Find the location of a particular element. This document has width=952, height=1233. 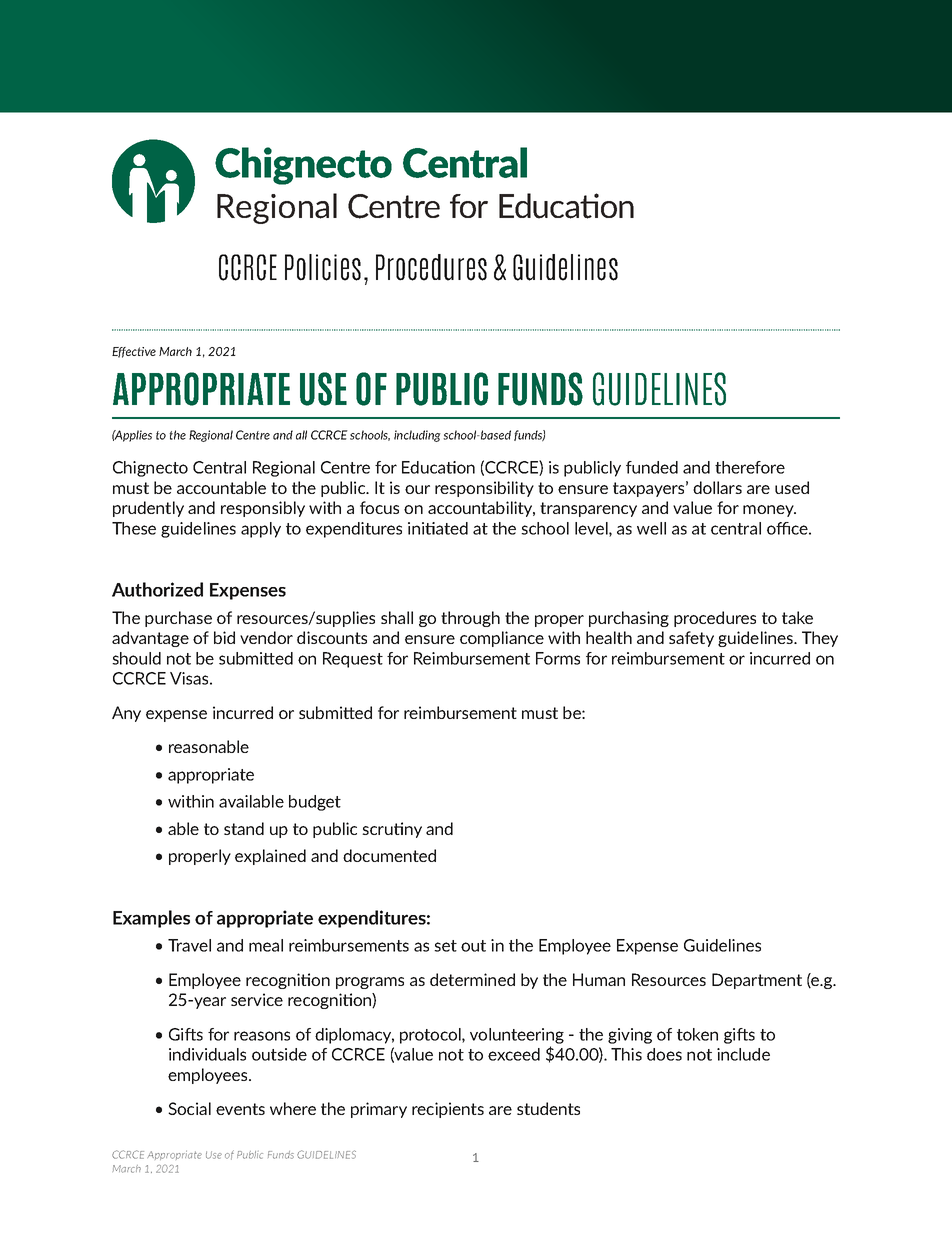

recipients is located at coordinates (448, 1110).
